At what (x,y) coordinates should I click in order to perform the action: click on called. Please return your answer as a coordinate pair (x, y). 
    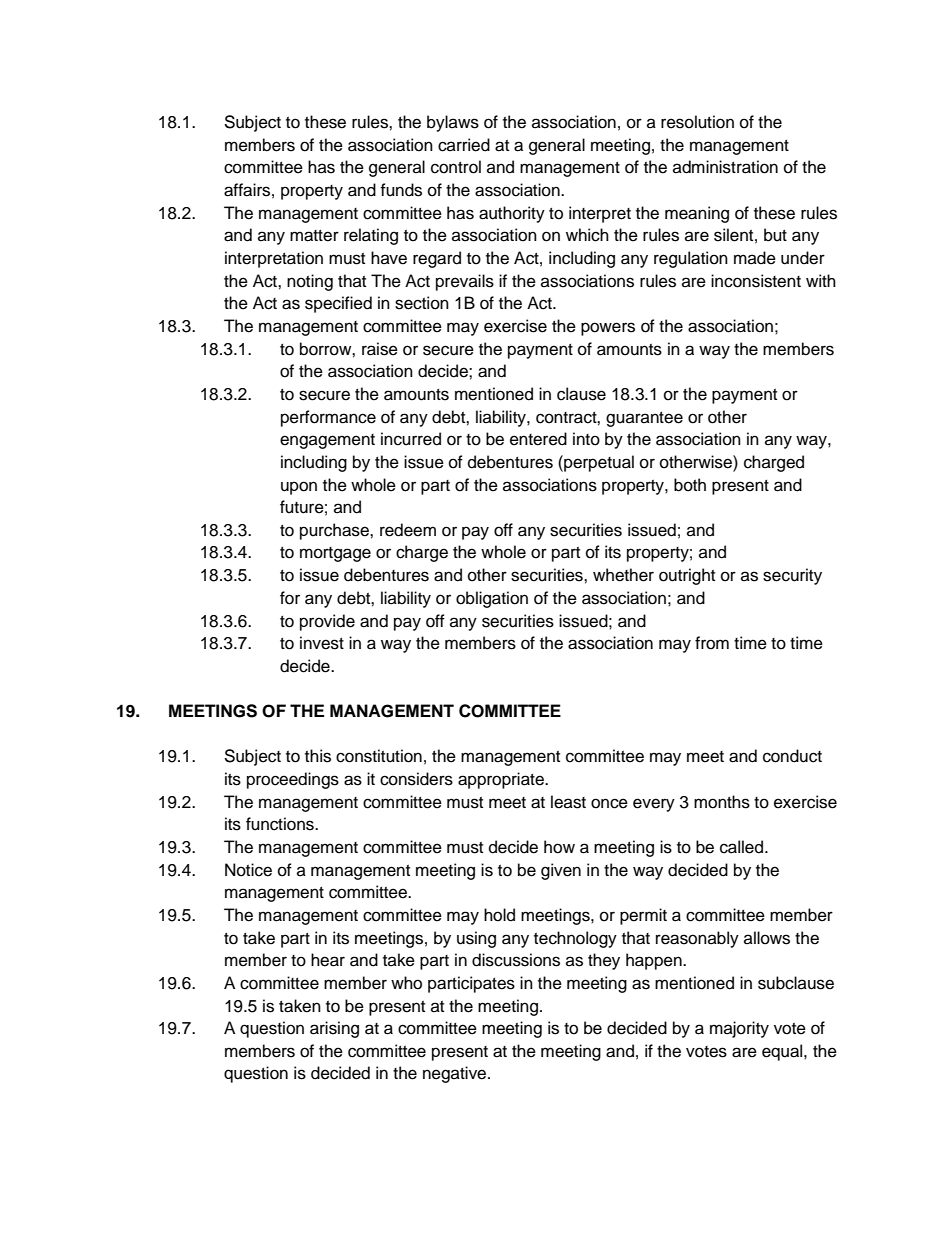
    Looking at the image, I should click on (743, 847).
